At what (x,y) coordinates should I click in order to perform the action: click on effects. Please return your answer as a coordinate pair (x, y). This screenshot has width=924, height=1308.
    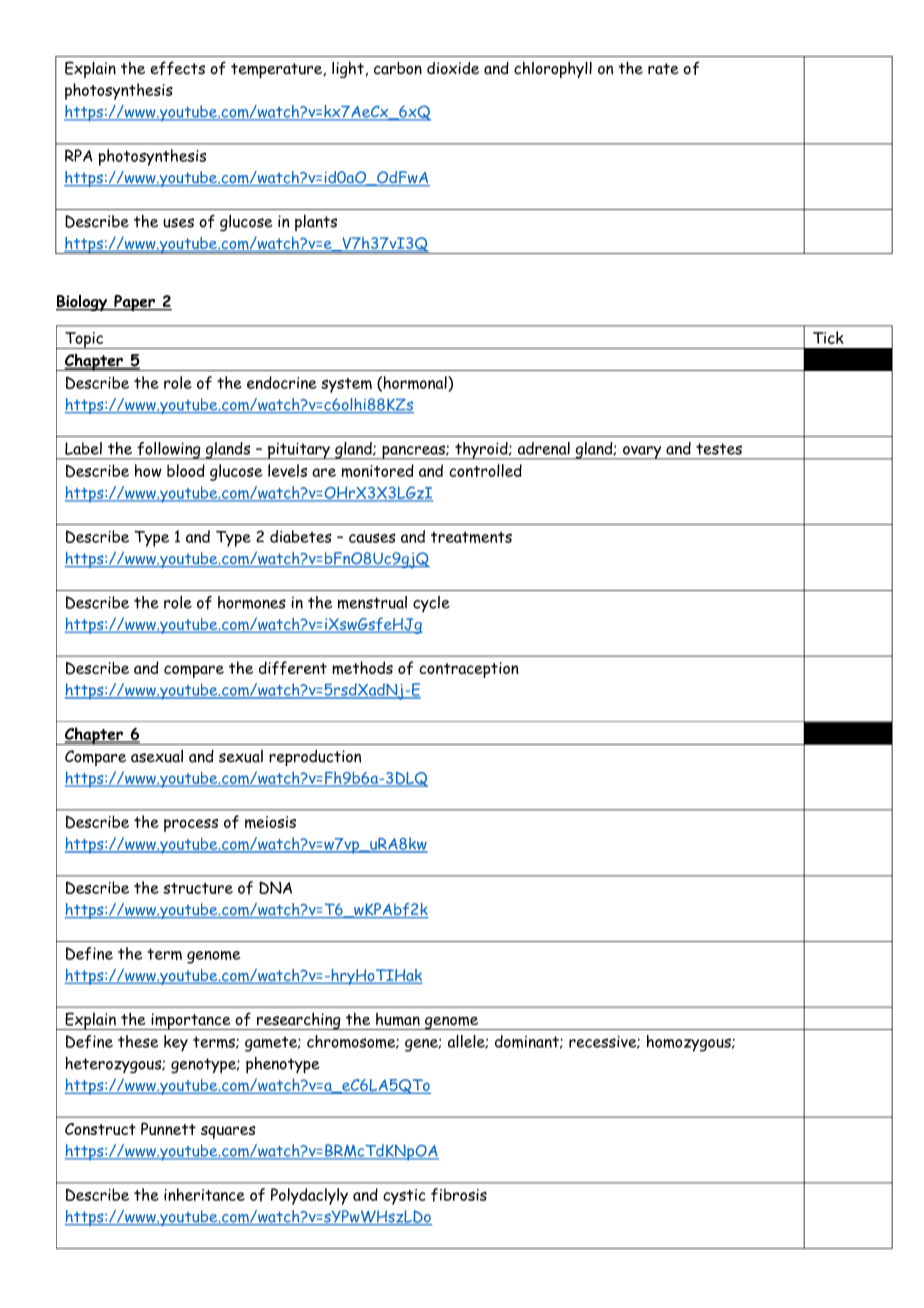
    Looking at the image, I should click on (177, 68).
